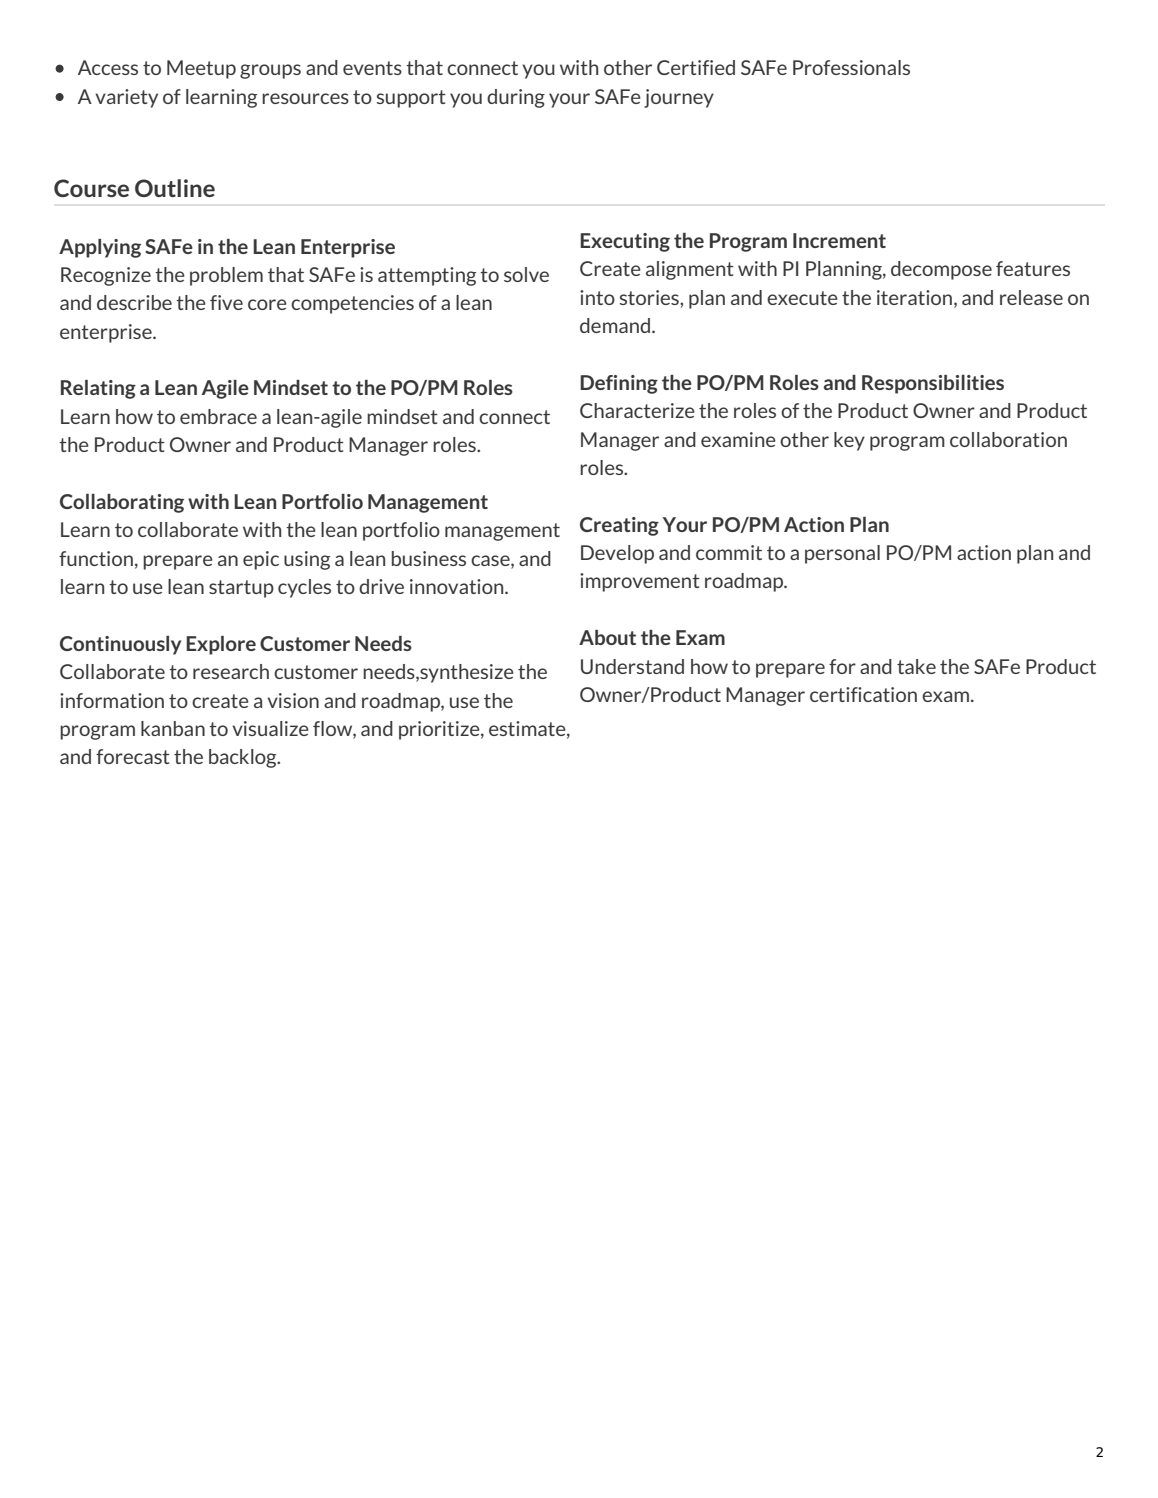  Describe the element at coordinates (201, 69) in the page. I see `Meetup` at that location.
